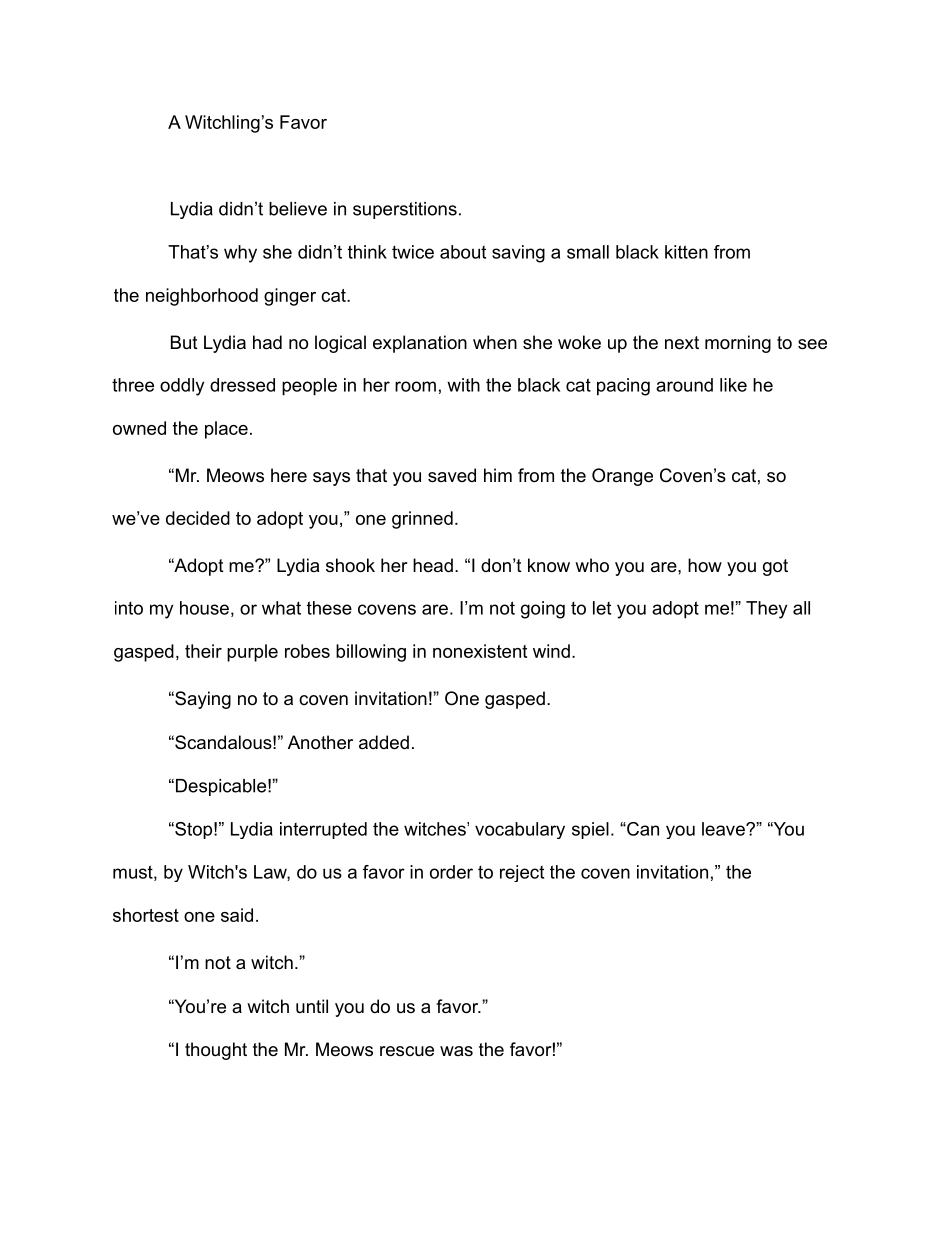 This image has height=1233, width=952. Describe the element at coordinates (733, 385) in the image. I see `like` at that location.
